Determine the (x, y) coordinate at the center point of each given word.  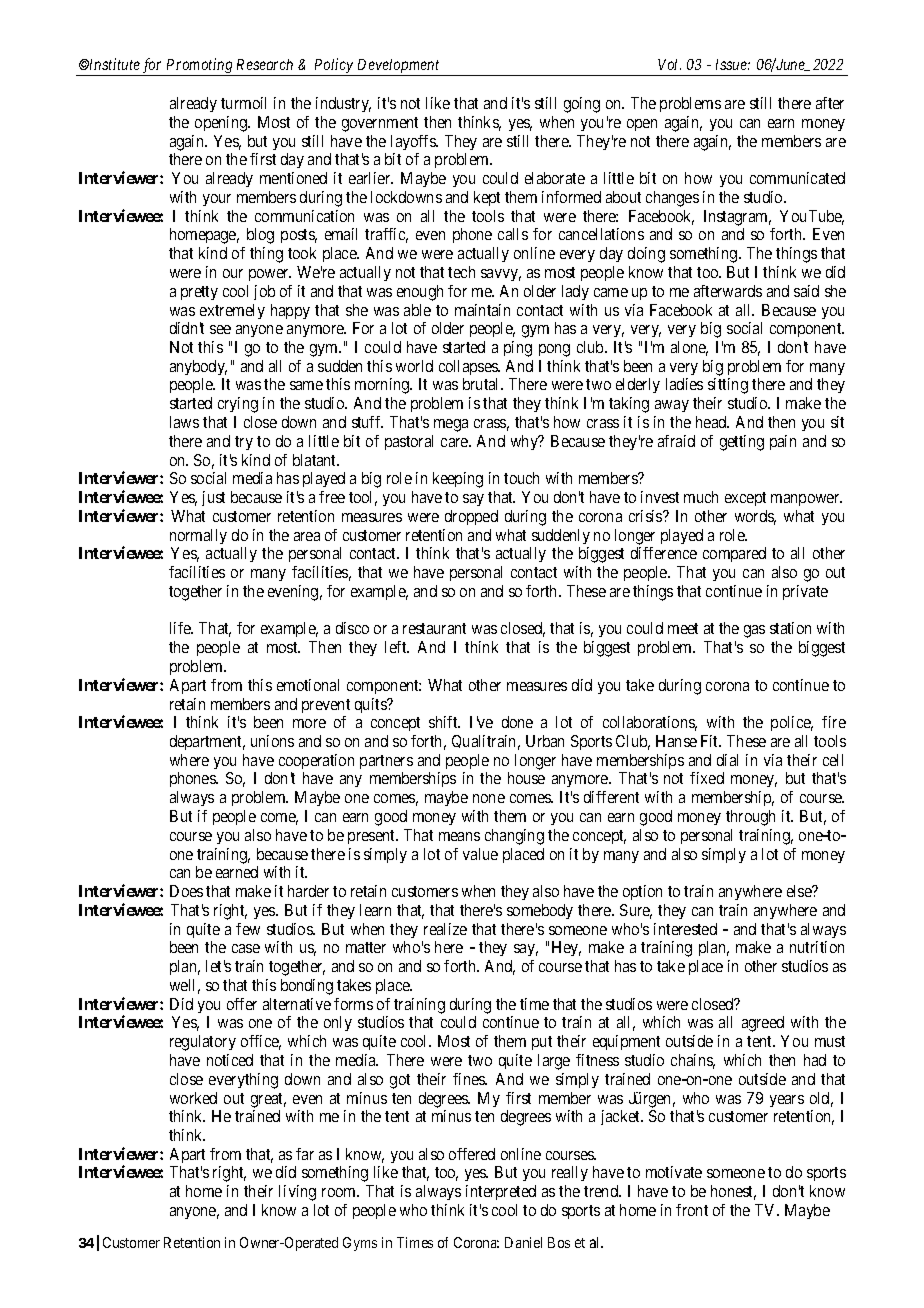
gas (754, 631)
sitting (728, 386)
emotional (308, 685)
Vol (669, 64)
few (248, 929)
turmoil (243, 103)
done (517, 722)
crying (238, 405)
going (582, 105)
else (800, 891)
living (297, 1193)
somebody (540, 911)
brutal (482, 384)
